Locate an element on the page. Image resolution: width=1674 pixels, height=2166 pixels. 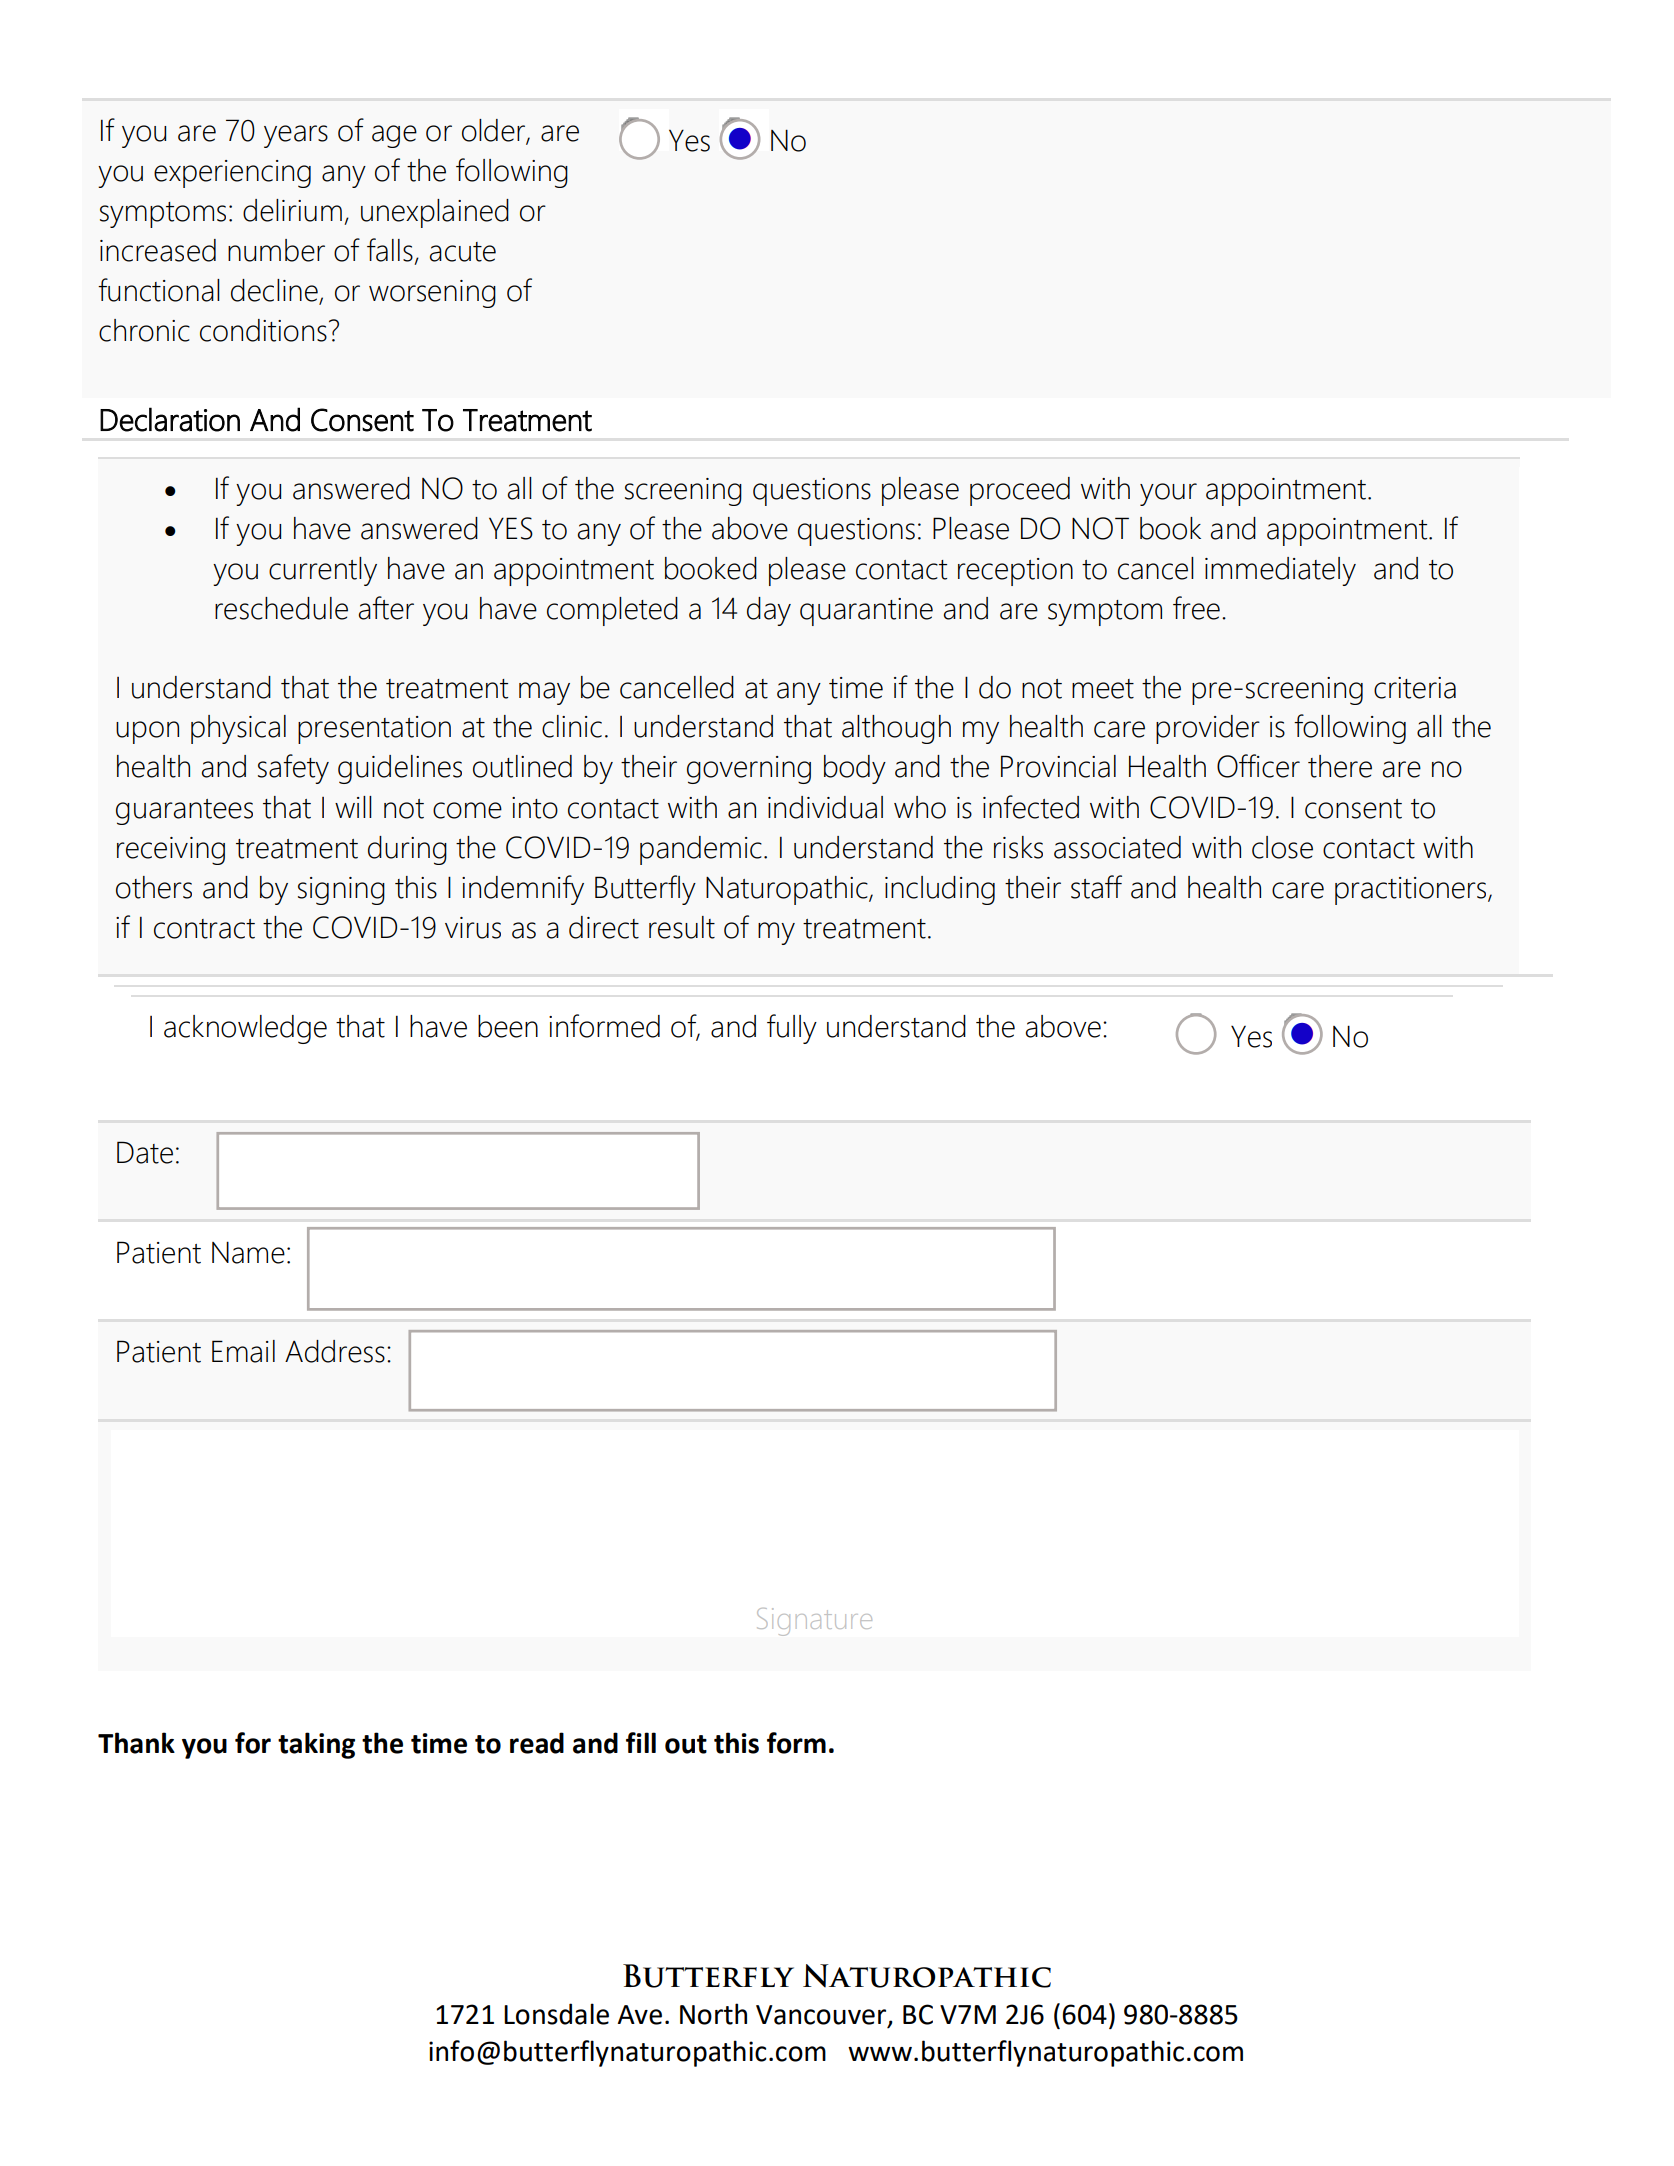
Vancouver is located at coordinates (822, 2016).
